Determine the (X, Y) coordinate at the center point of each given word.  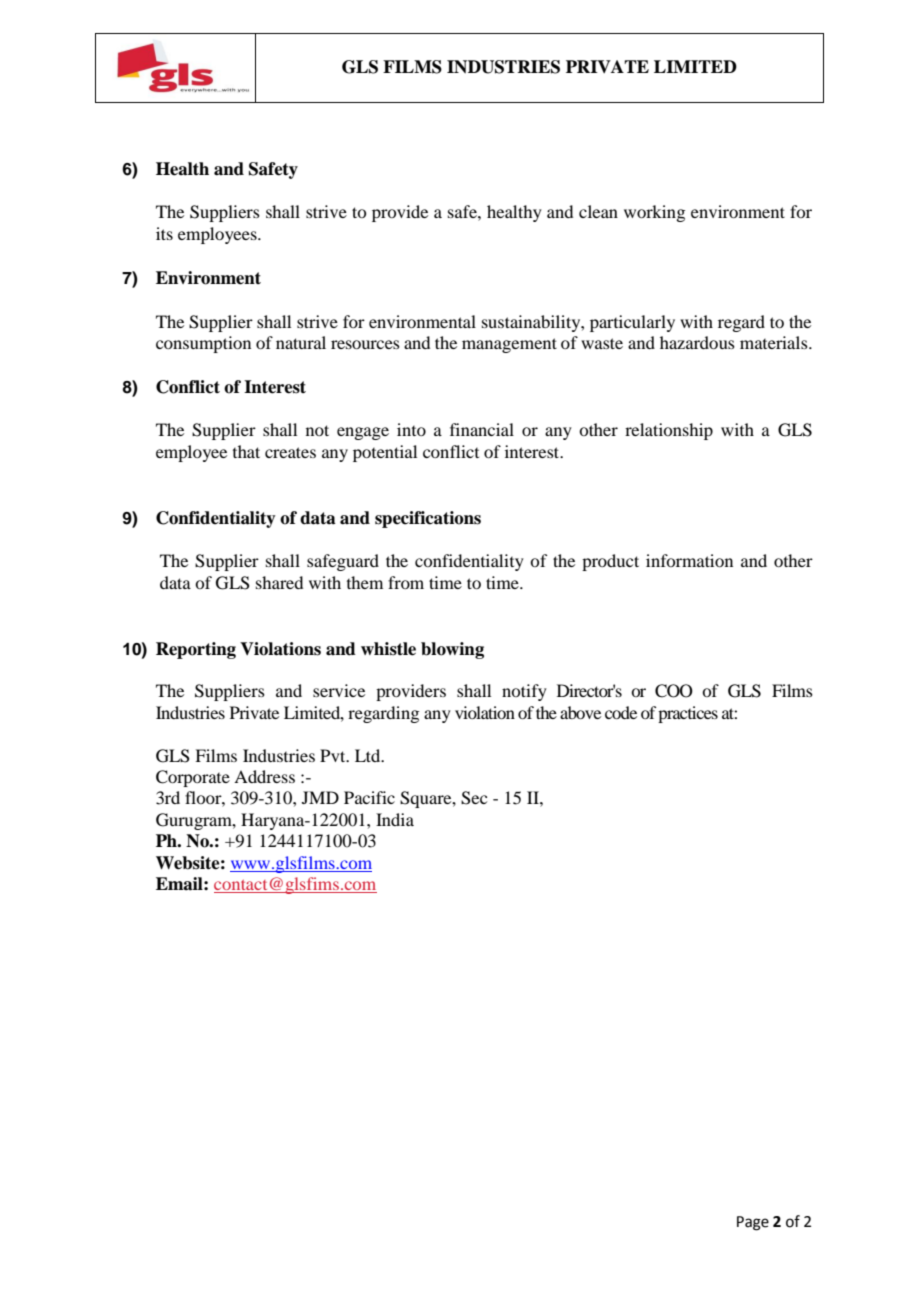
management (509, 345)
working (654, 213)
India (395, 819)
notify (524, 692)
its (164, 233)
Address (264, 776)
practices (688, 714)
